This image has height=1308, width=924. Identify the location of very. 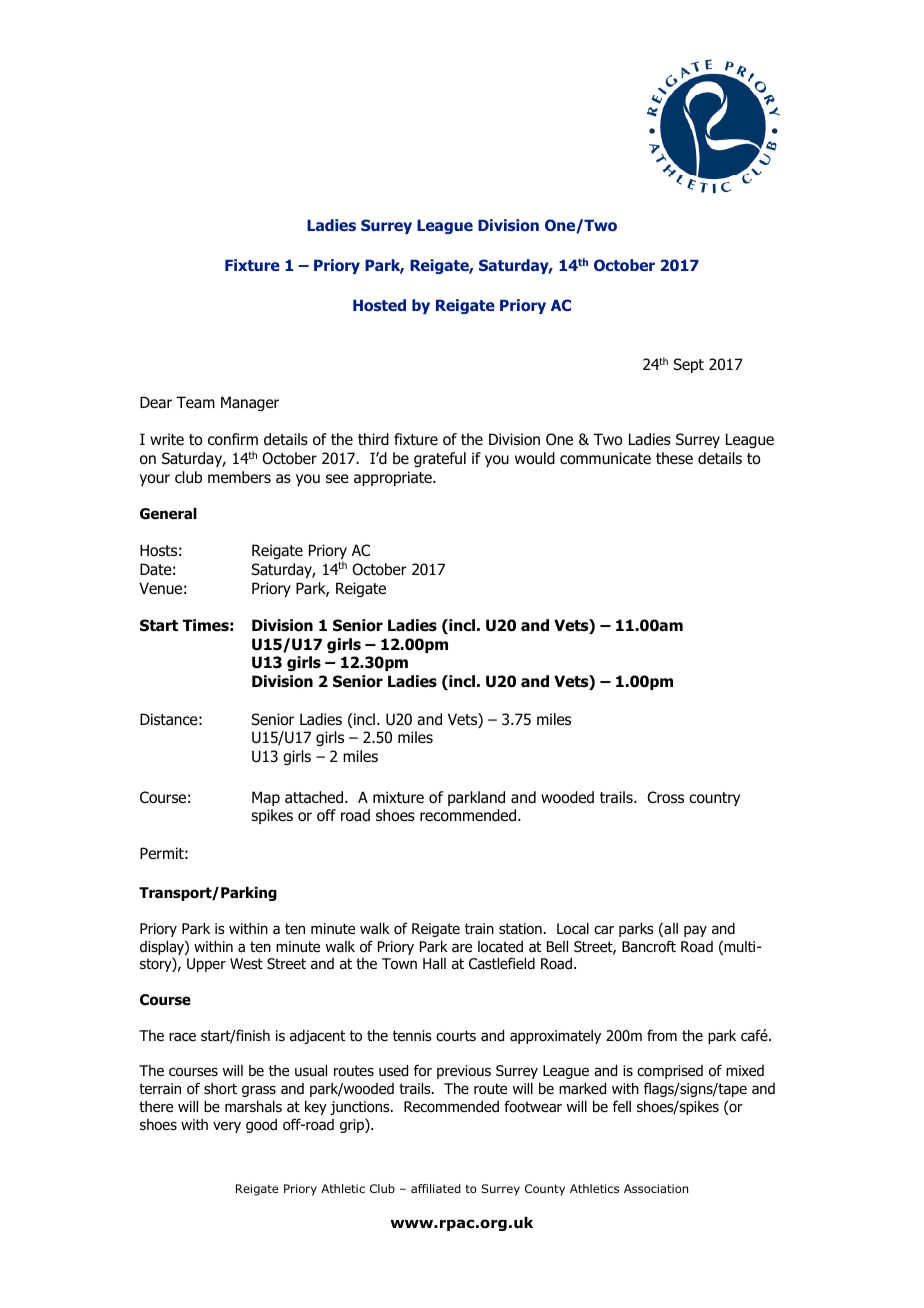
(227, 1127).
